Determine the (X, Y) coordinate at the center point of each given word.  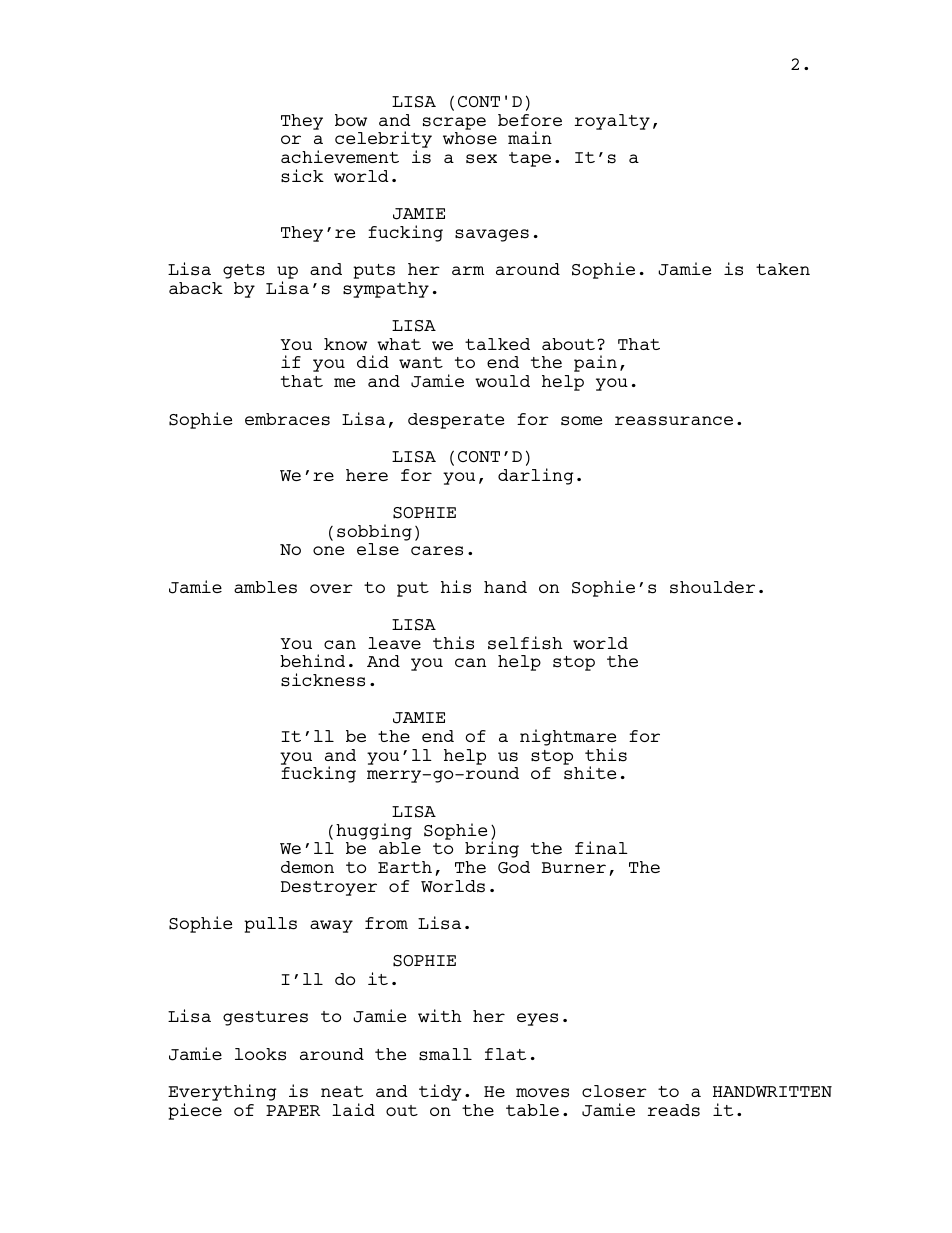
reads (674, 1110)
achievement (340, 156)
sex (481, 159)
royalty (612, 122)
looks (260, 1054)
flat (505, 1054)
